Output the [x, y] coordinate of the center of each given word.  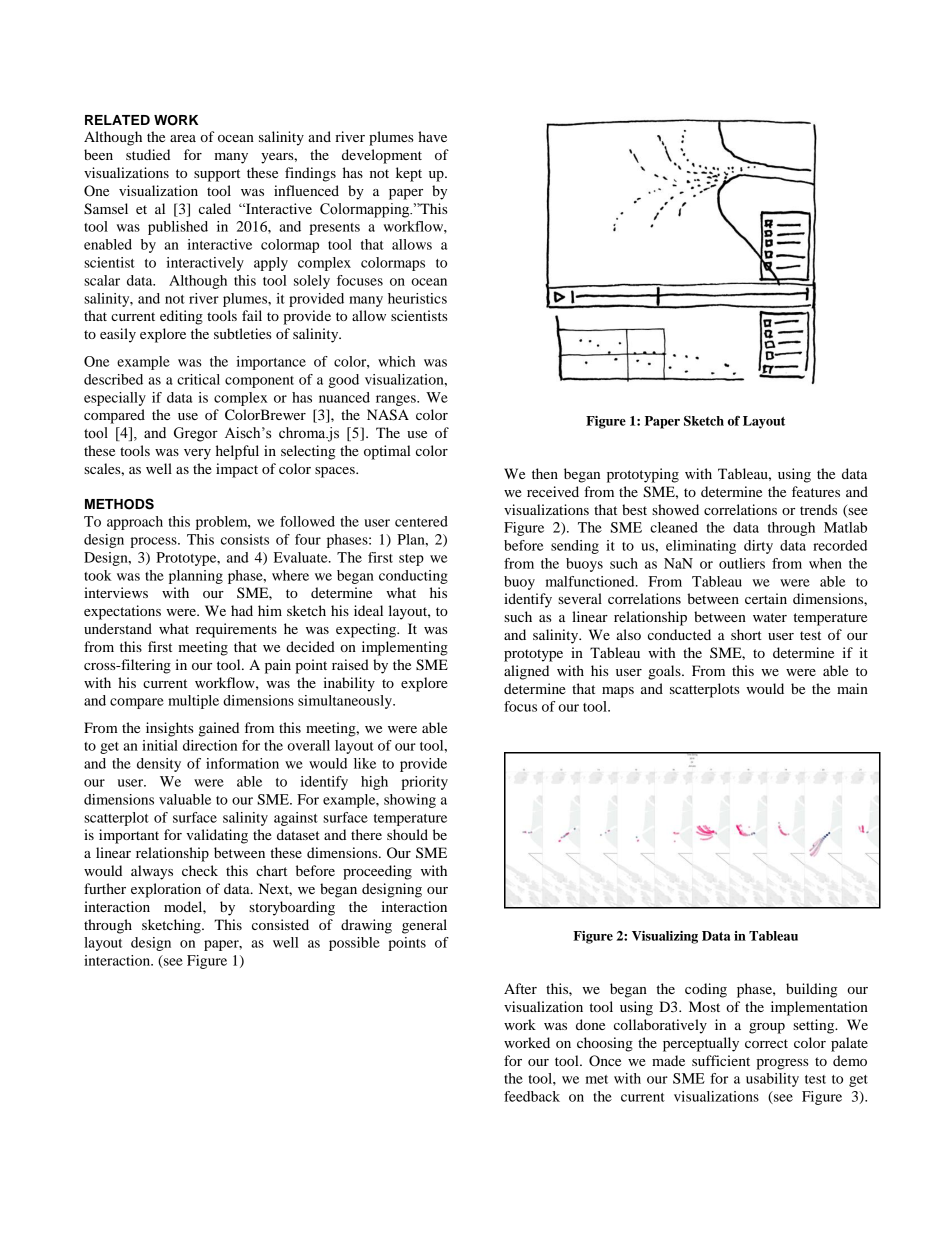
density [159, 765]
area [183, 138]
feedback [532, 1096]
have [432, 136]
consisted [280, 924]
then [545, 473]
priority [424, 783]
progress [782, 1064]
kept [409, 174]
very [197, 454]
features [816, 491]
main [852, 688]
